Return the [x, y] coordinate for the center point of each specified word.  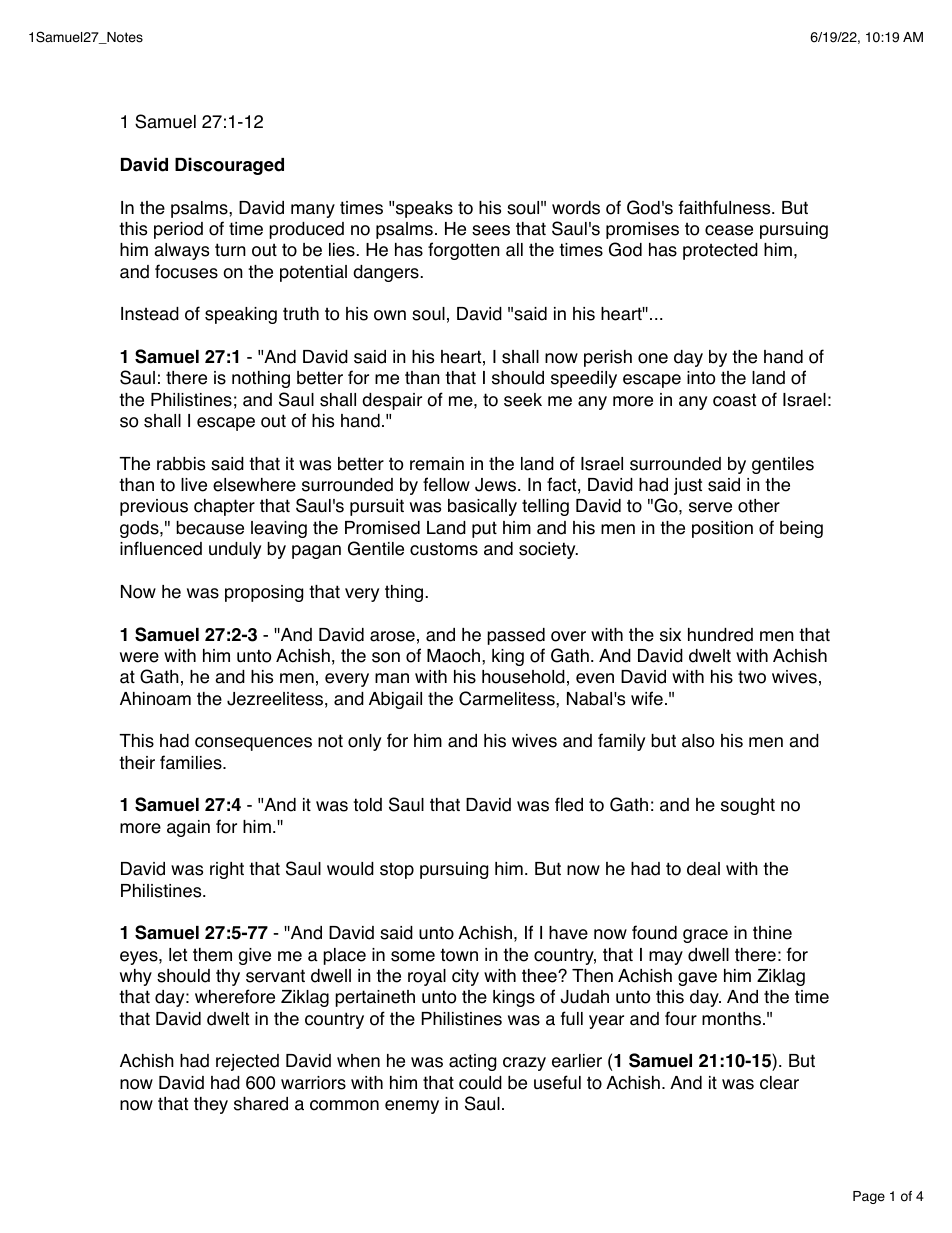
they [211, 1105]
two [752, 677]
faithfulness [726, 207]
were [139, 657]
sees [491, 230]
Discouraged [229, 166]
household [523, 677]
